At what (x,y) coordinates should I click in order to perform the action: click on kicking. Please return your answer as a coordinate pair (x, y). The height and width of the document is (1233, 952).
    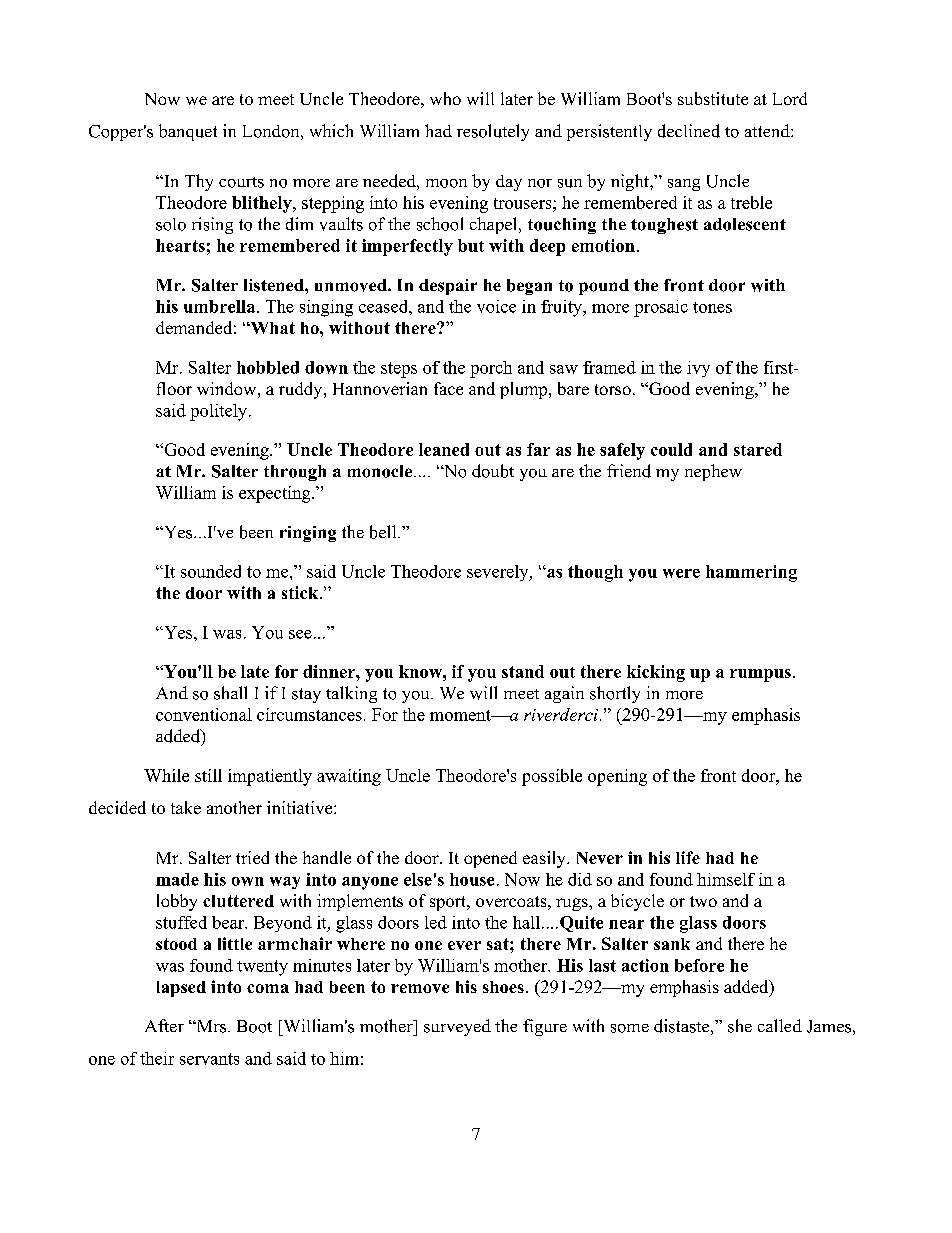
    Looking at the image, I should click on (656, 673).
